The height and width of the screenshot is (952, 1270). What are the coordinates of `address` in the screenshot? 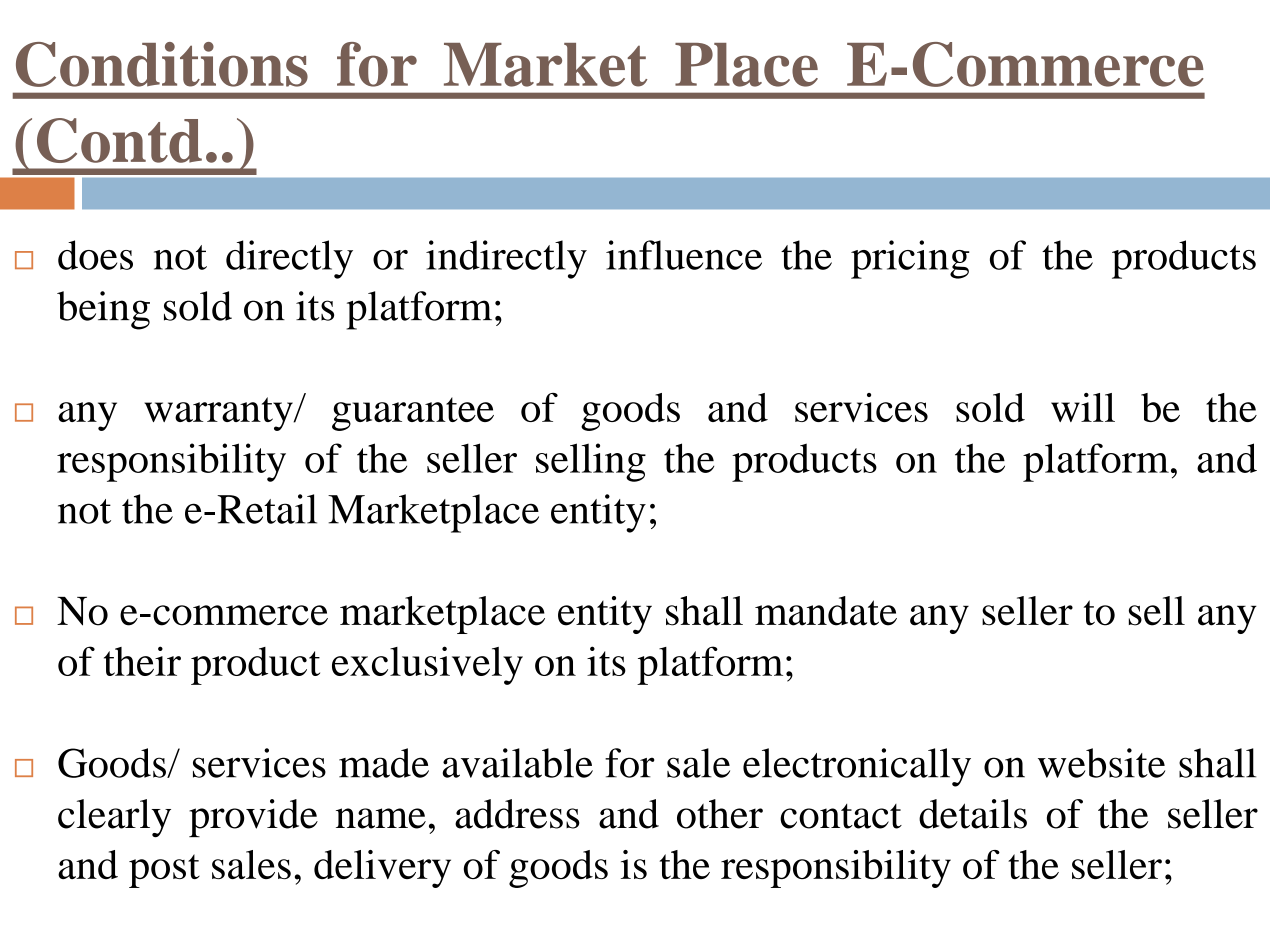 It's located at (517, 814).
